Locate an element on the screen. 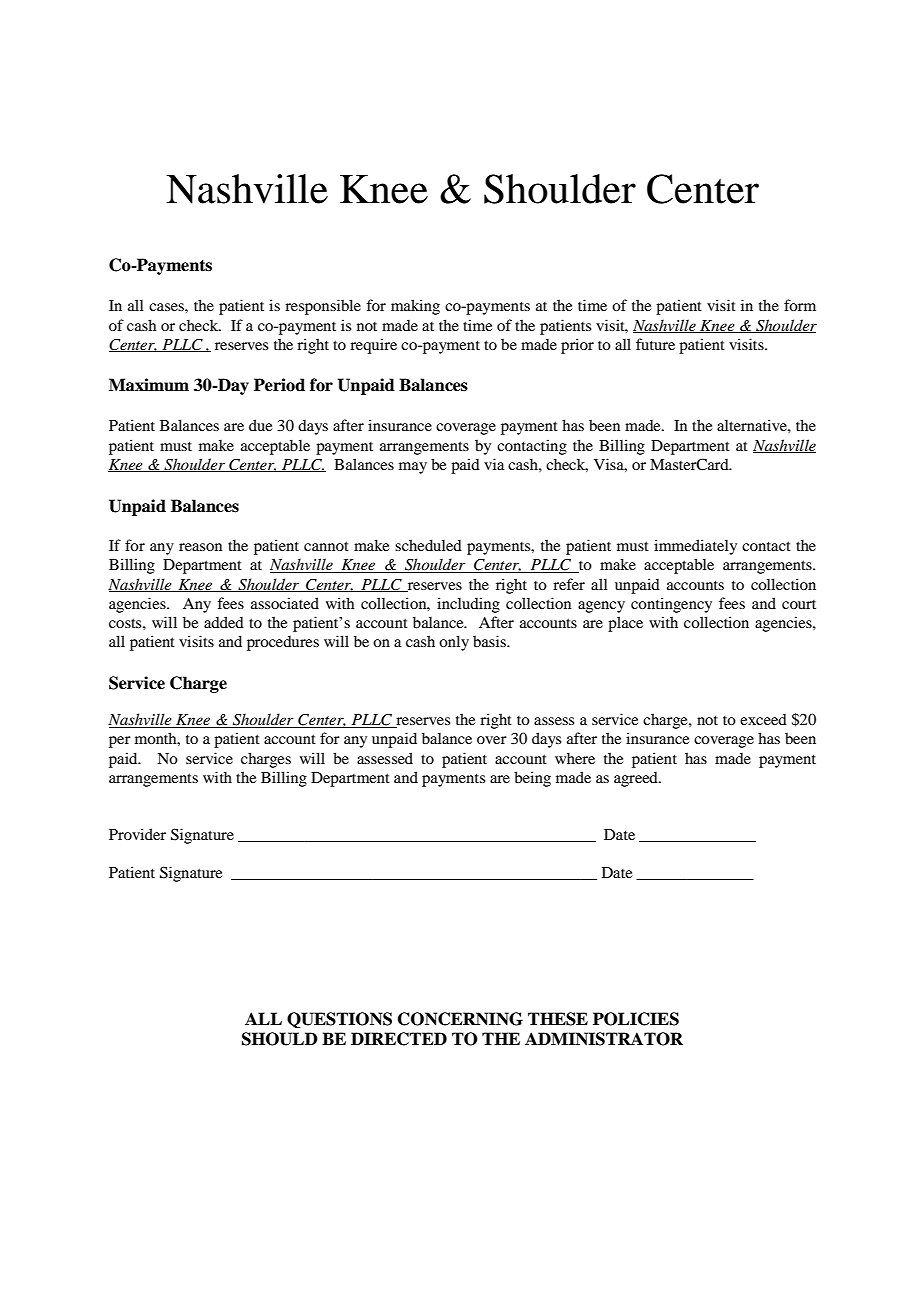 Image resolution: width=924 pixels, height=1308 pixels. future is located at coordinates (655, 344).
